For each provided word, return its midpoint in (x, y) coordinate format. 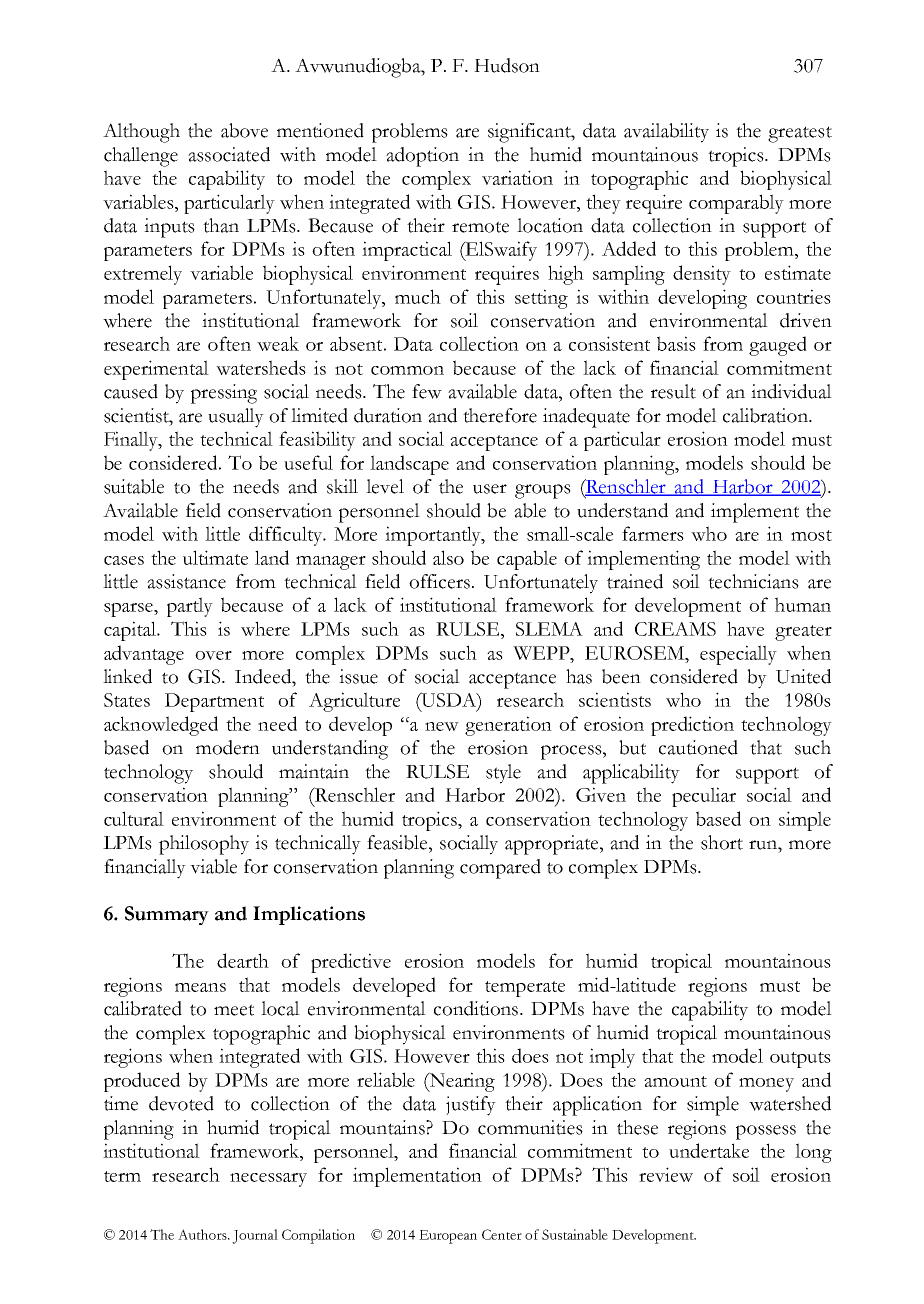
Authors (203, 1234)
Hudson (507, 65)
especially (738, 655)
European (448, 1237)
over (213, 655)
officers (439, 581)
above (244, 130)
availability (666, 133)
